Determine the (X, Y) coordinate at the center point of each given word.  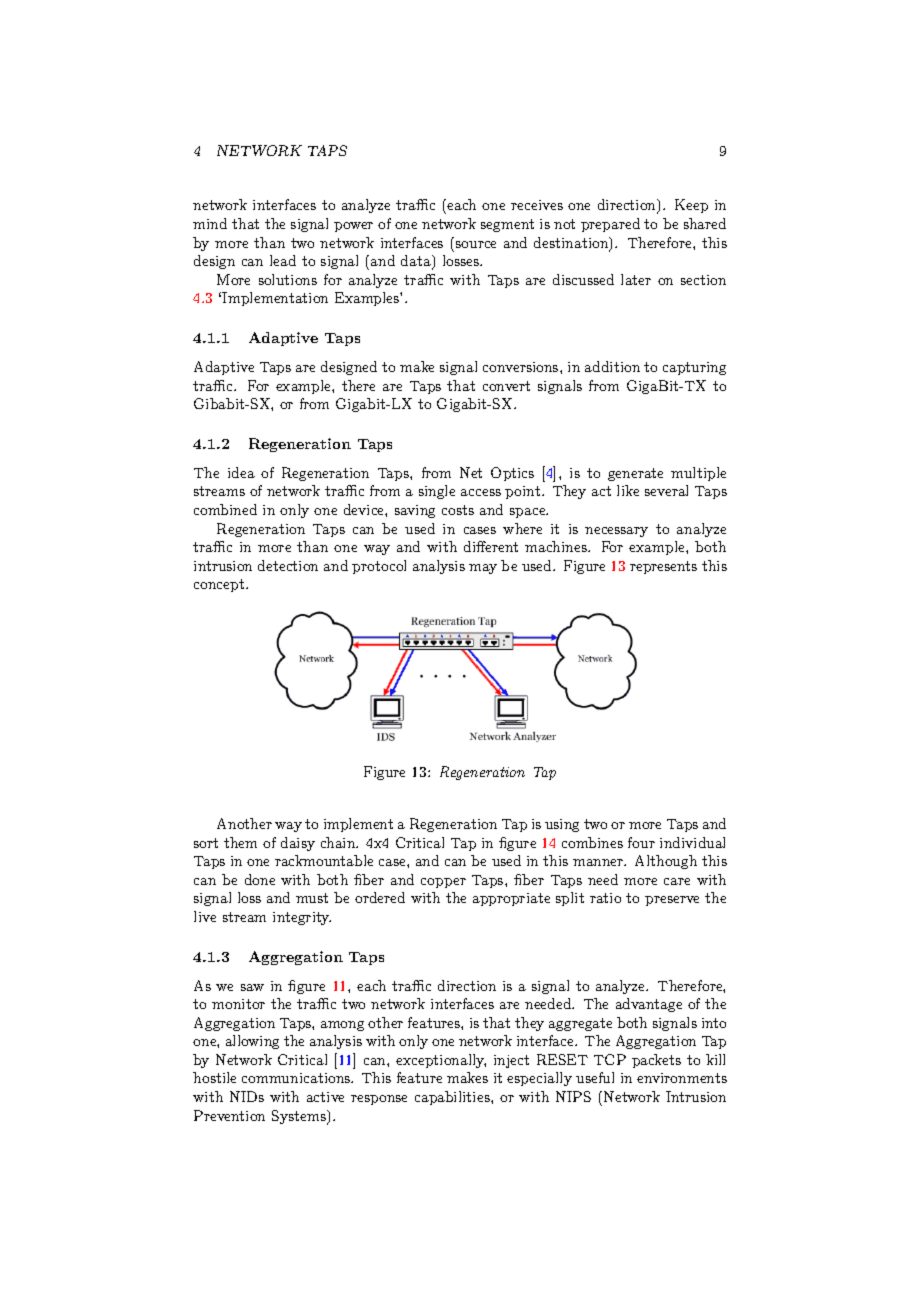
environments (682, 1078)
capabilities (453, 1098)
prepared (610, 225)
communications (297, 1078)
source (476, 244)
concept (220, 585)
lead (283, 260)
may (483, 569)
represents (663, 567)
